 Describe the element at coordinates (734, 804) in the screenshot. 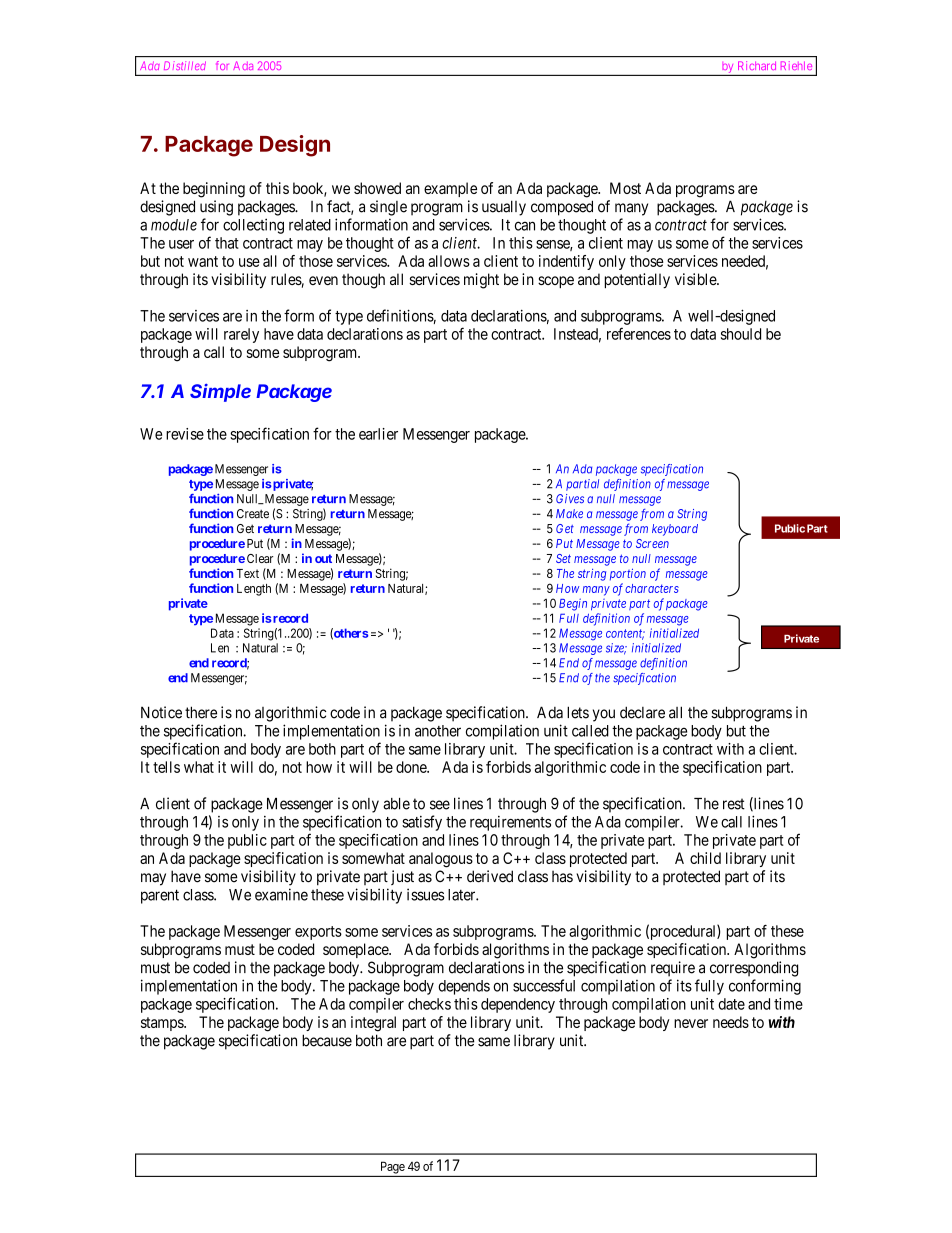

I see `rest` at that location.
